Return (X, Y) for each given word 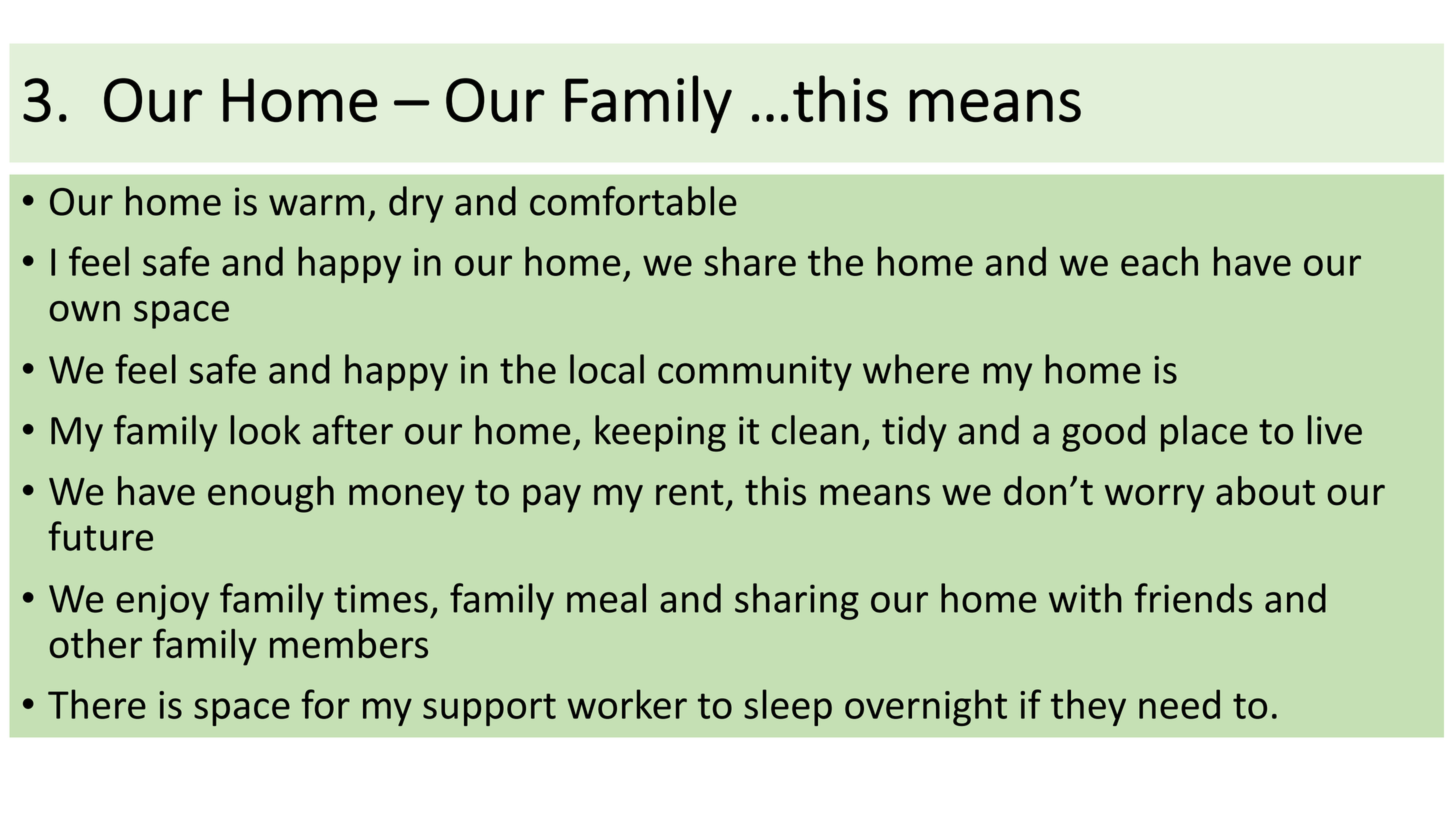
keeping (660, 433)
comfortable (633, 201)
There (97, 704)
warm (316, 205)
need (1179, 704)
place (1204, 433)
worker (627, 704)
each (1159, 261)
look (265, 430)
